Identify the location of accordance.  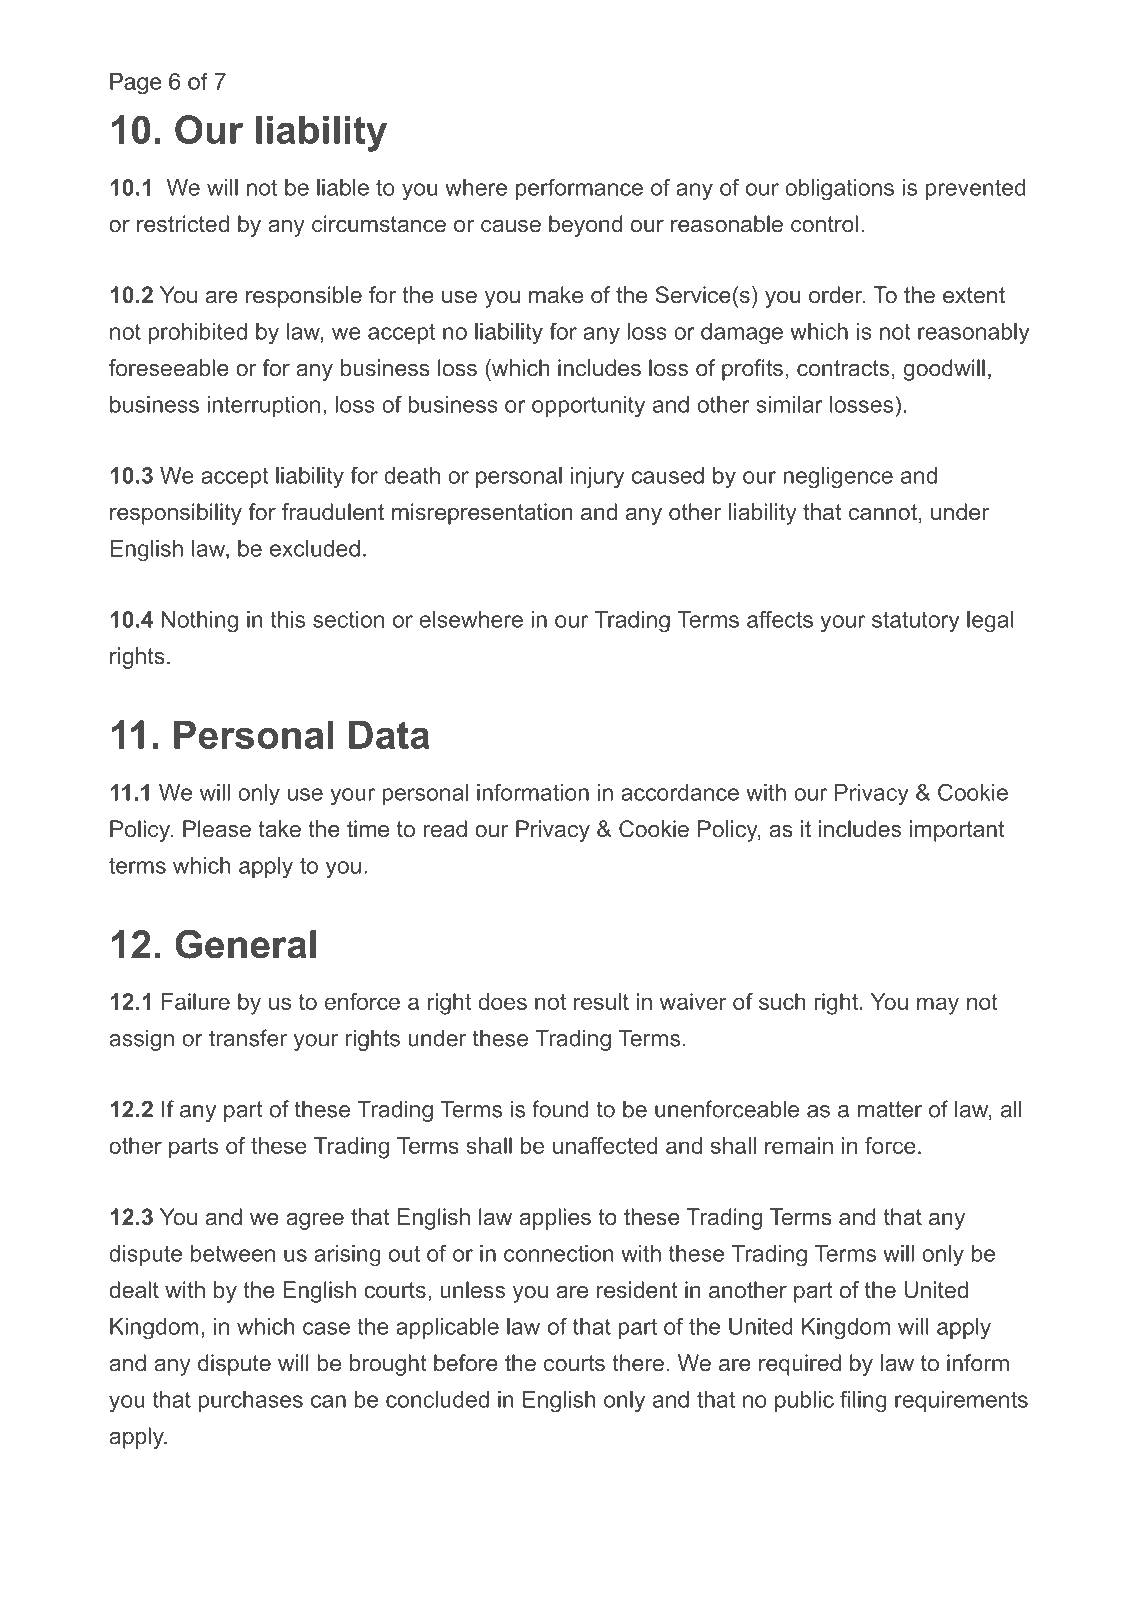
(680, 792).
